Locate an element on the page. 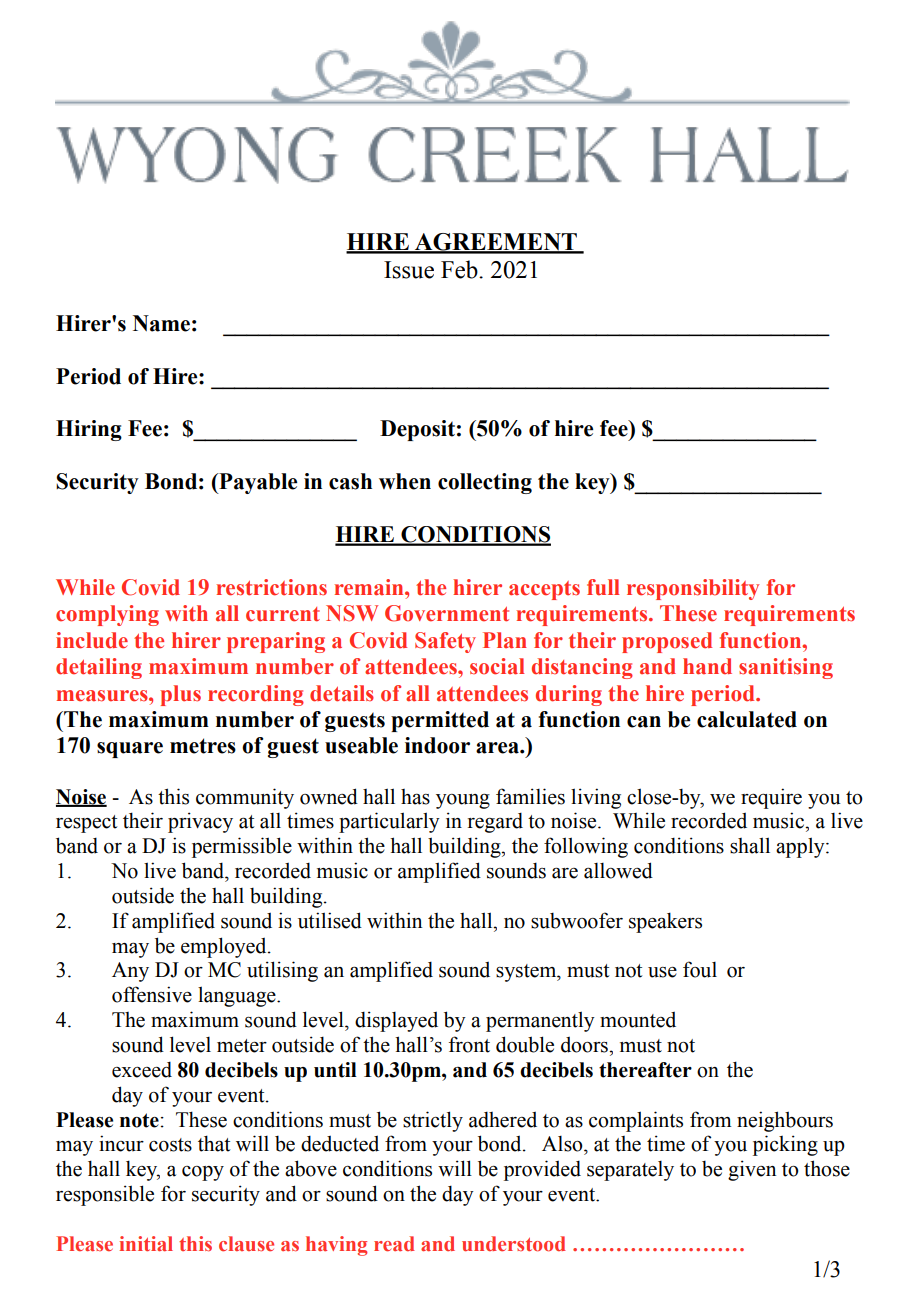  understood is located at coordinates (514, 1244).
